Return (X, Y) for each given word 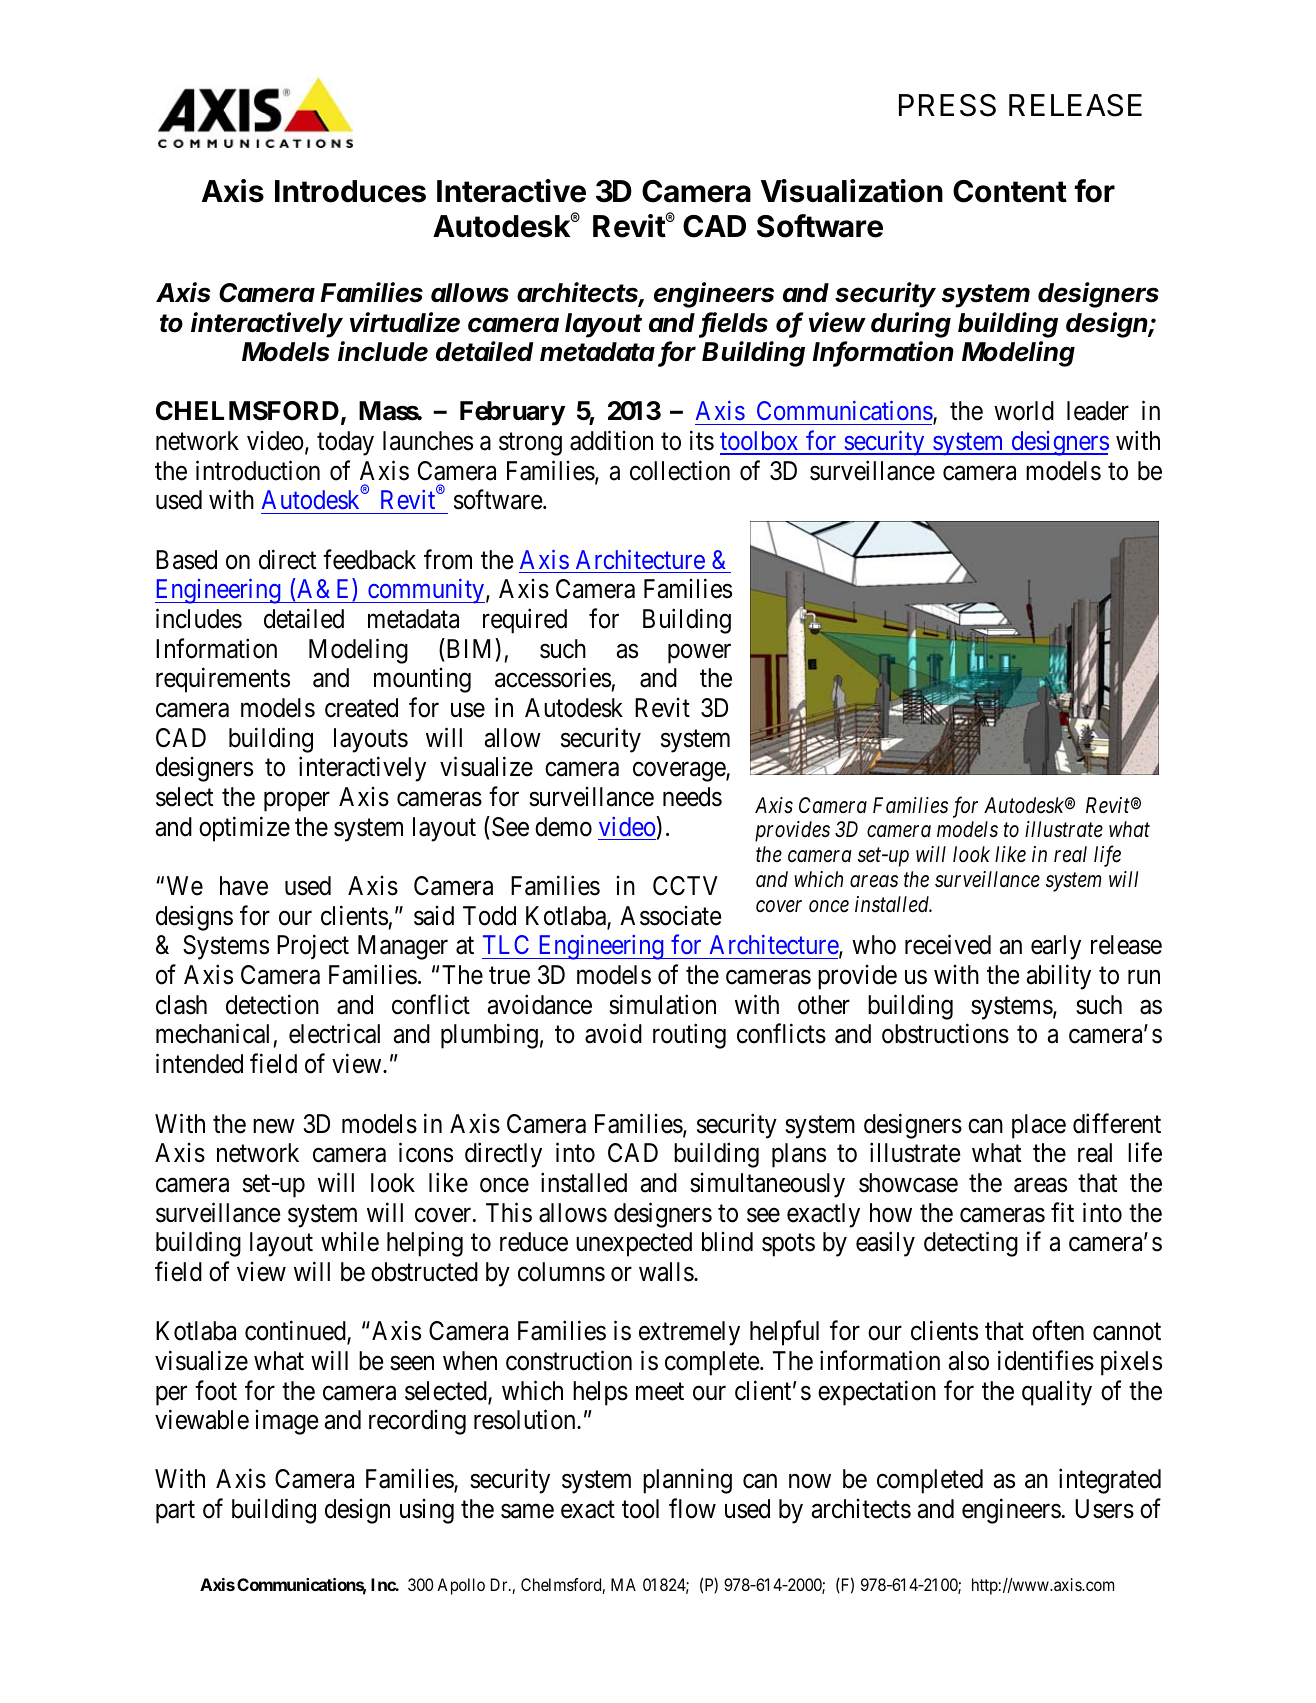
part (175, 1512)
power (699, 654)
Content (1010, 191)
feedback (369, 559)
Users (1104, 1509)
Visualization (852, 191)
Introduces (350, 191)
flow (692, 1509)
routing (689, 1036)
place (1039, 1126)
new (274, 1126)
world (1024, 411)
